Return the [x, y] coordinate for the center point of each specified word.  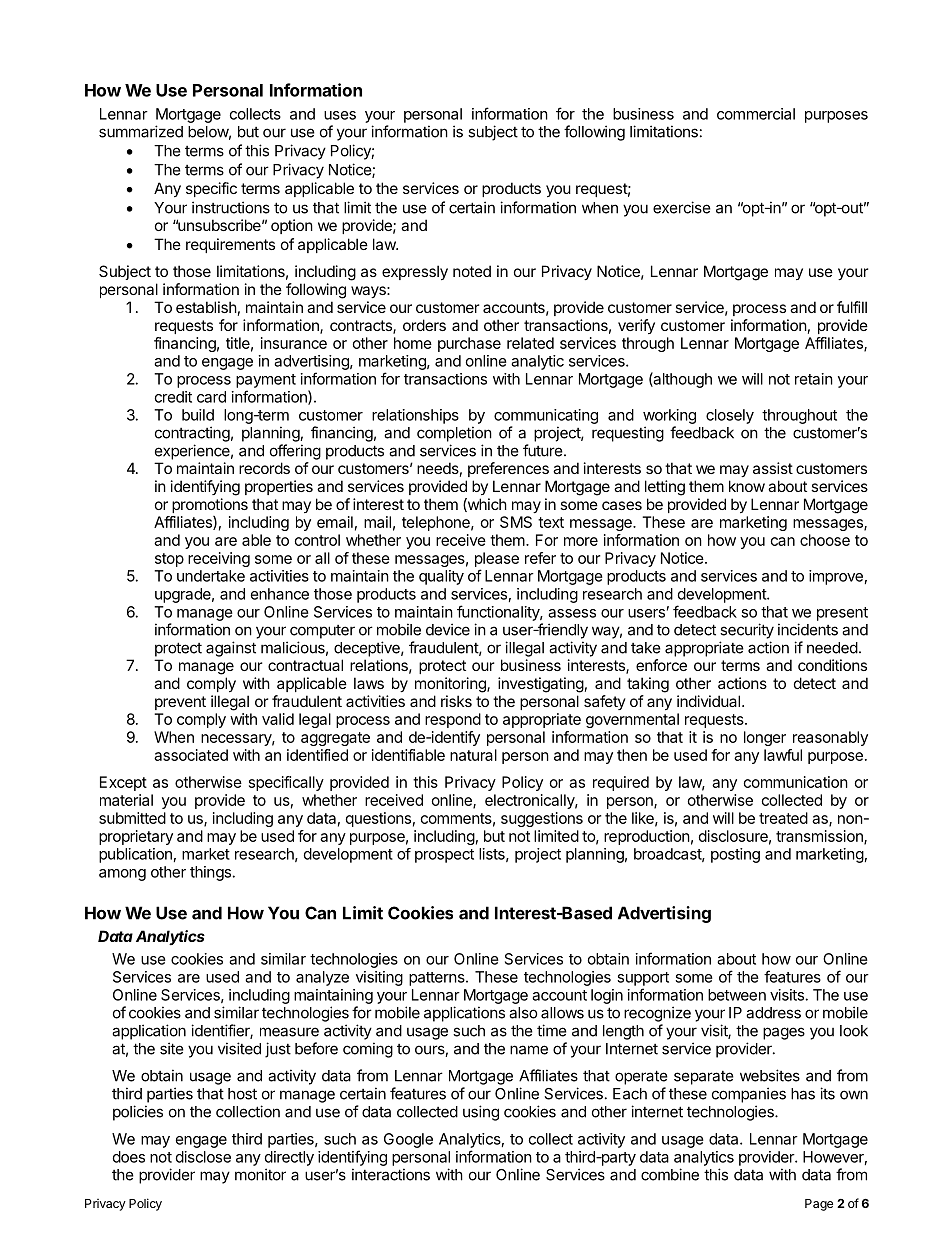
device [448, 629]
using [481, 1113]
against [231, 649]
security [747, 631]
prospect [444, 856]
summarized [141, 131]
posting [735, 855]
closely [730, 416]
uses [340, 115]
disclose [203, 1157]
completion [454, 434]
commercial [756, 114]
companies [749, 1095]
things [210, 873]
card [211, 397]
